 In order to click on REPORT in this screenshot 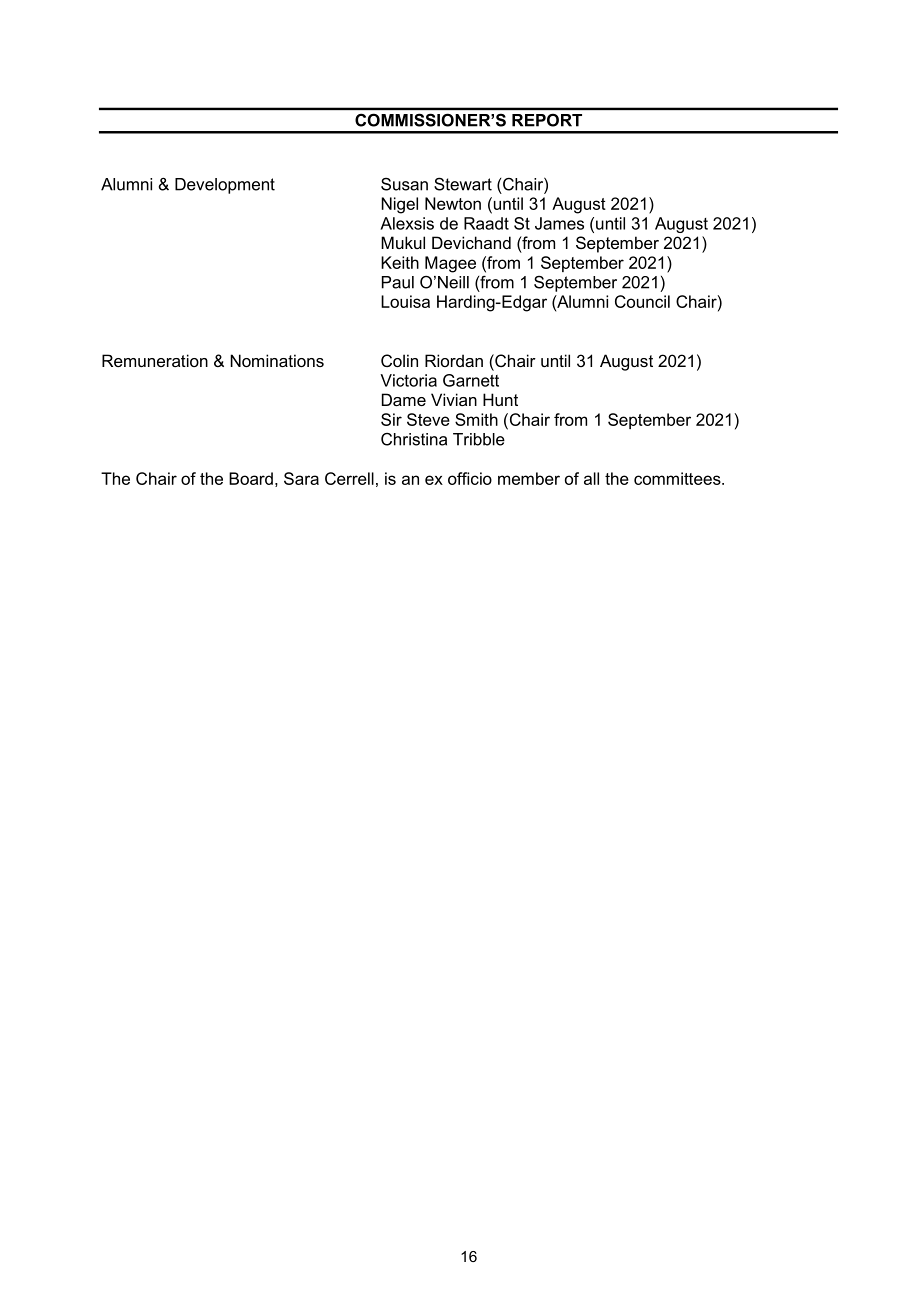, I will do `click(547, 120)`.
